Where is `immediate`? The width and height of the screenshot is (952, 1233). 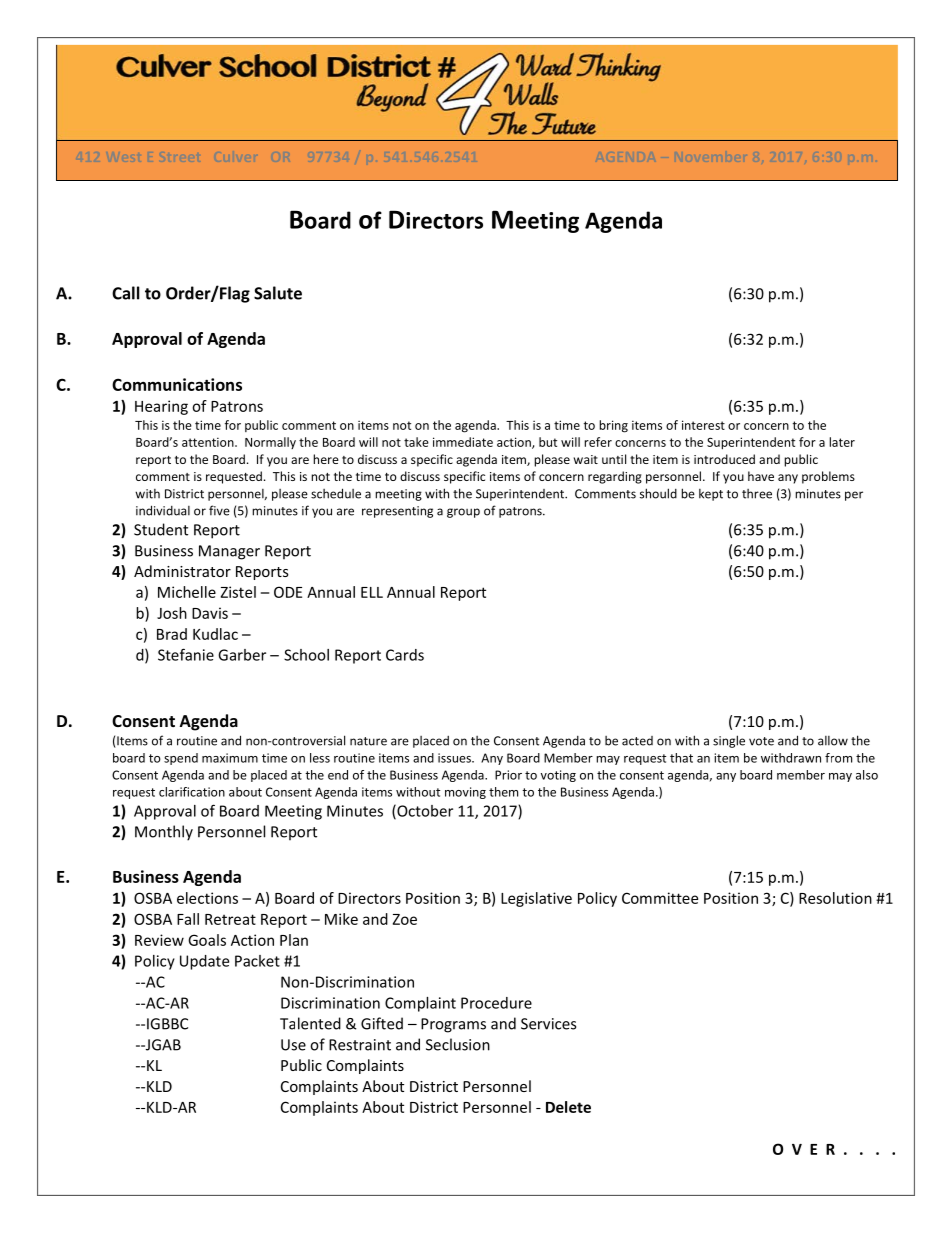
immediate is located at coordinates (463, 442).
